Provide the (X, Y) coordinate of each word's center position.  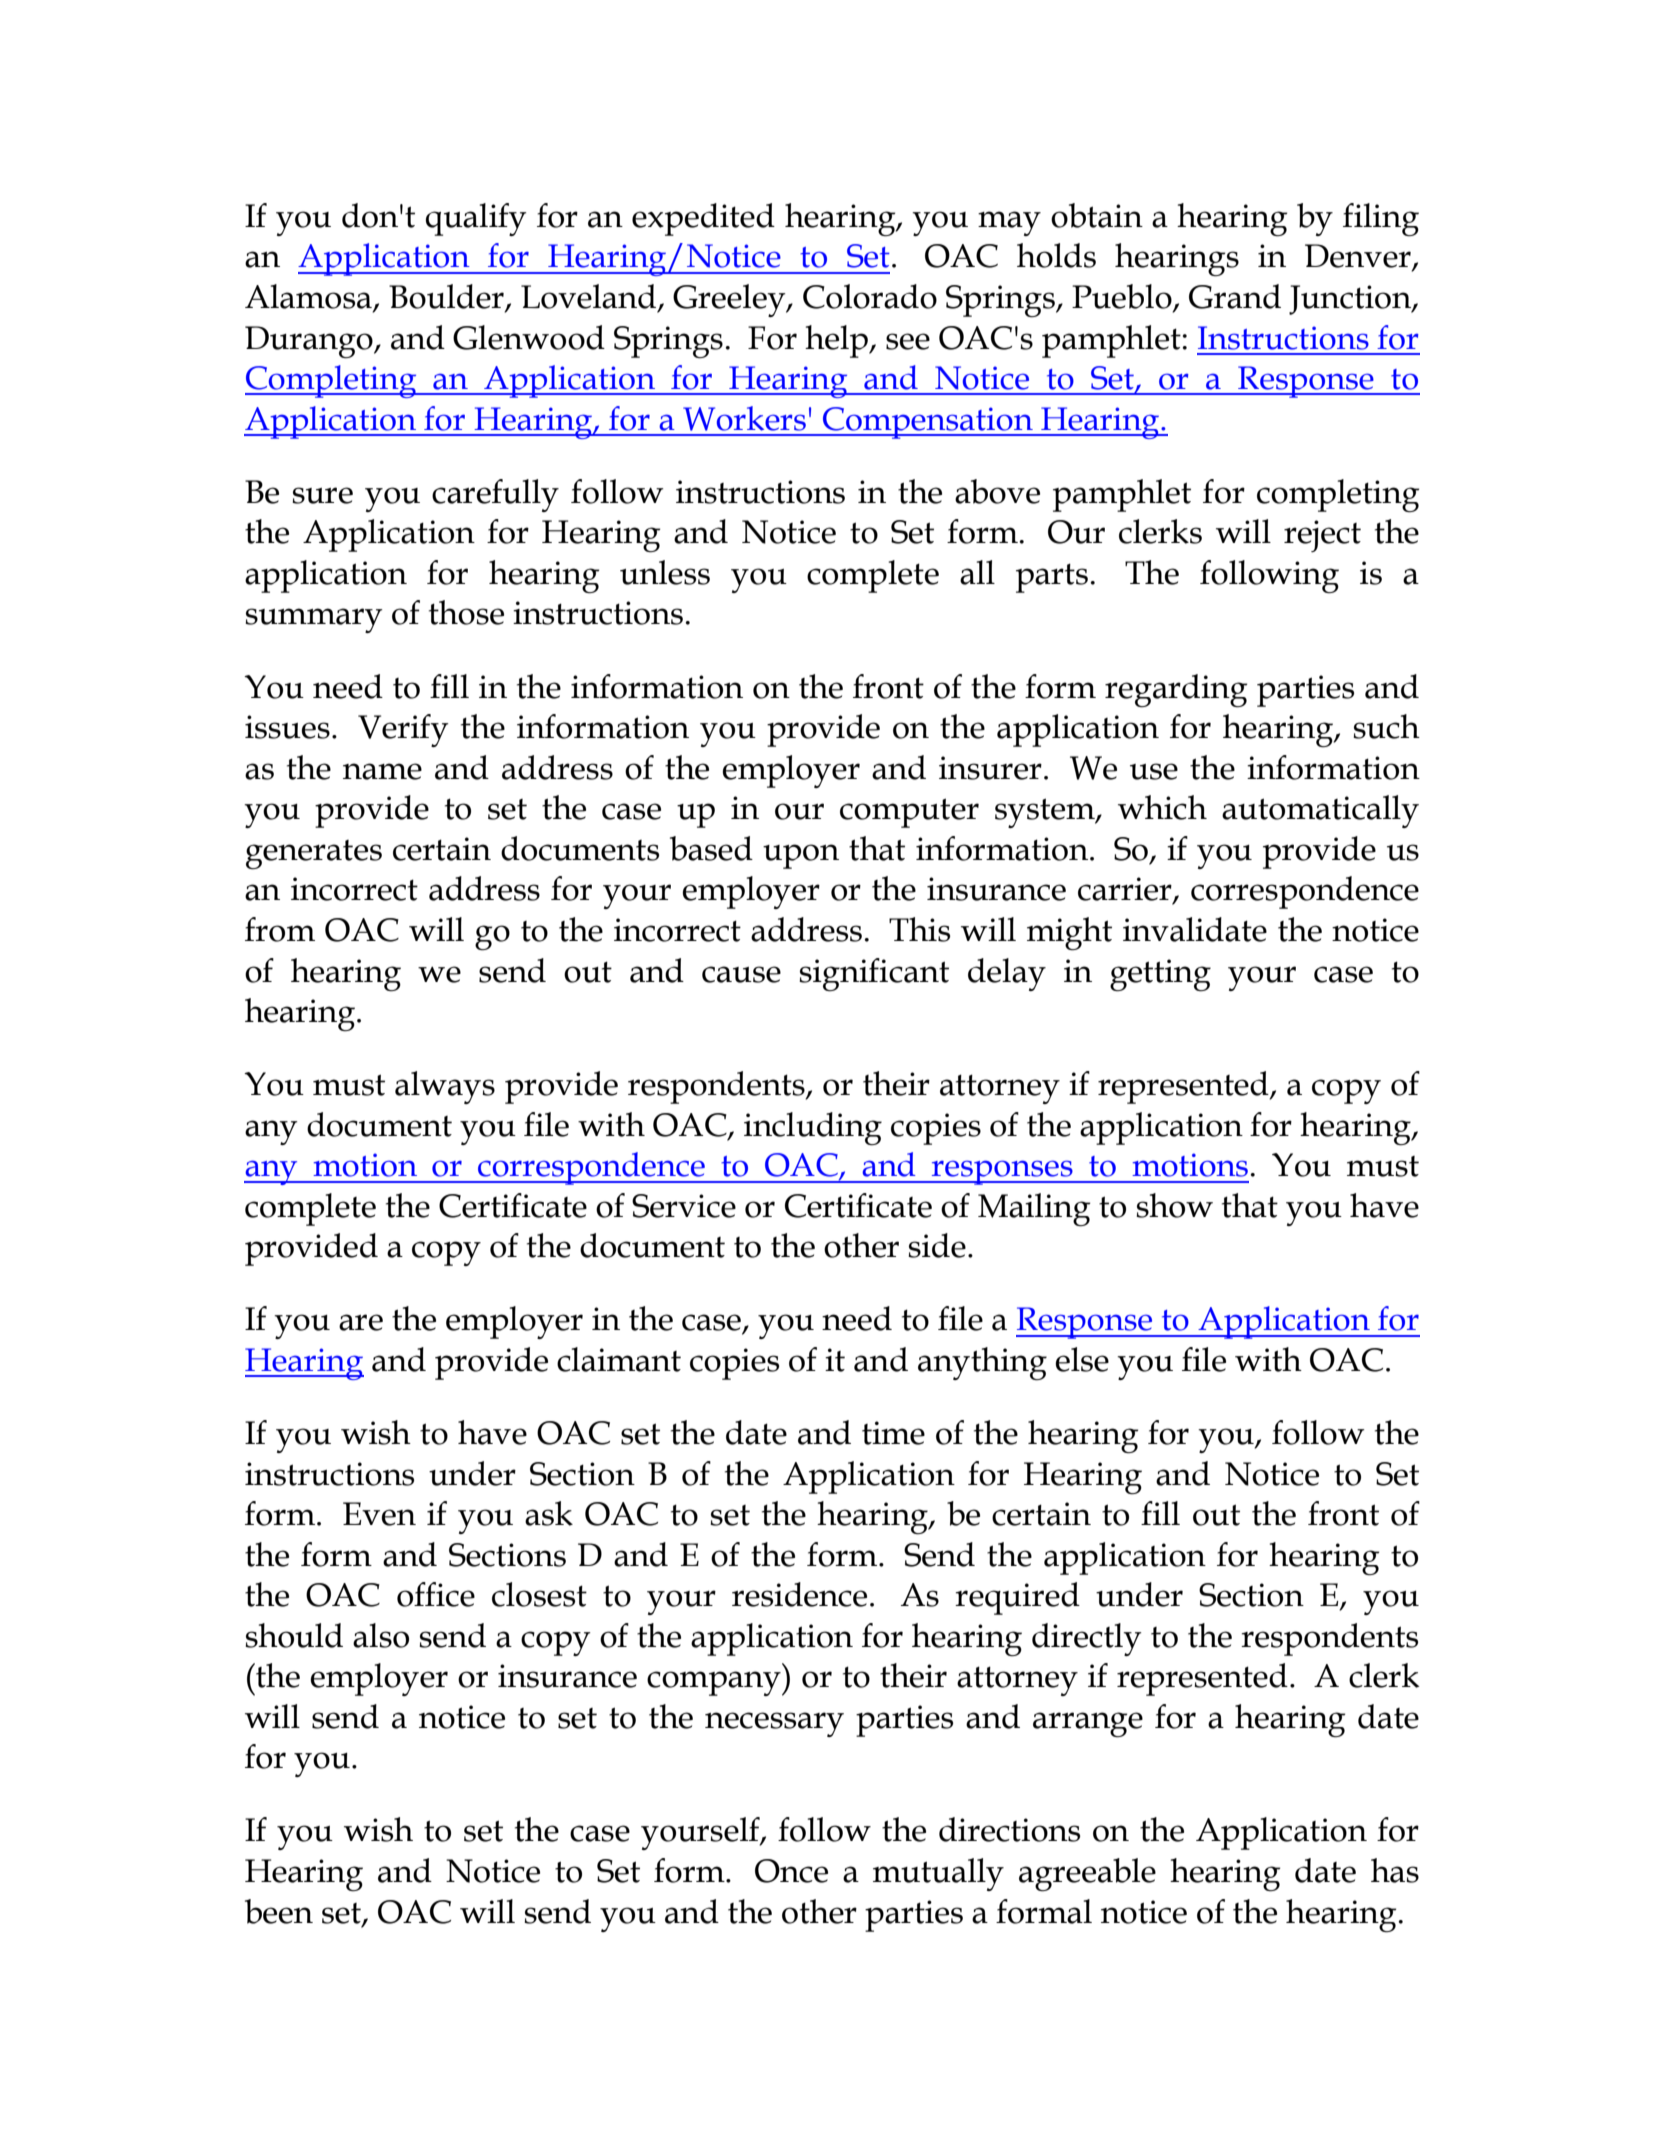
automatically (1320, 811)
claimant (619, 1359)
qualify (476, 219)
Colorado (870, 296)
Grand (1235, 296)
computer (909, 813)
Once (791, 1871)
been (279, 1911)
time (893, 1433)
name (382, 771)
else (1082, 1359)
